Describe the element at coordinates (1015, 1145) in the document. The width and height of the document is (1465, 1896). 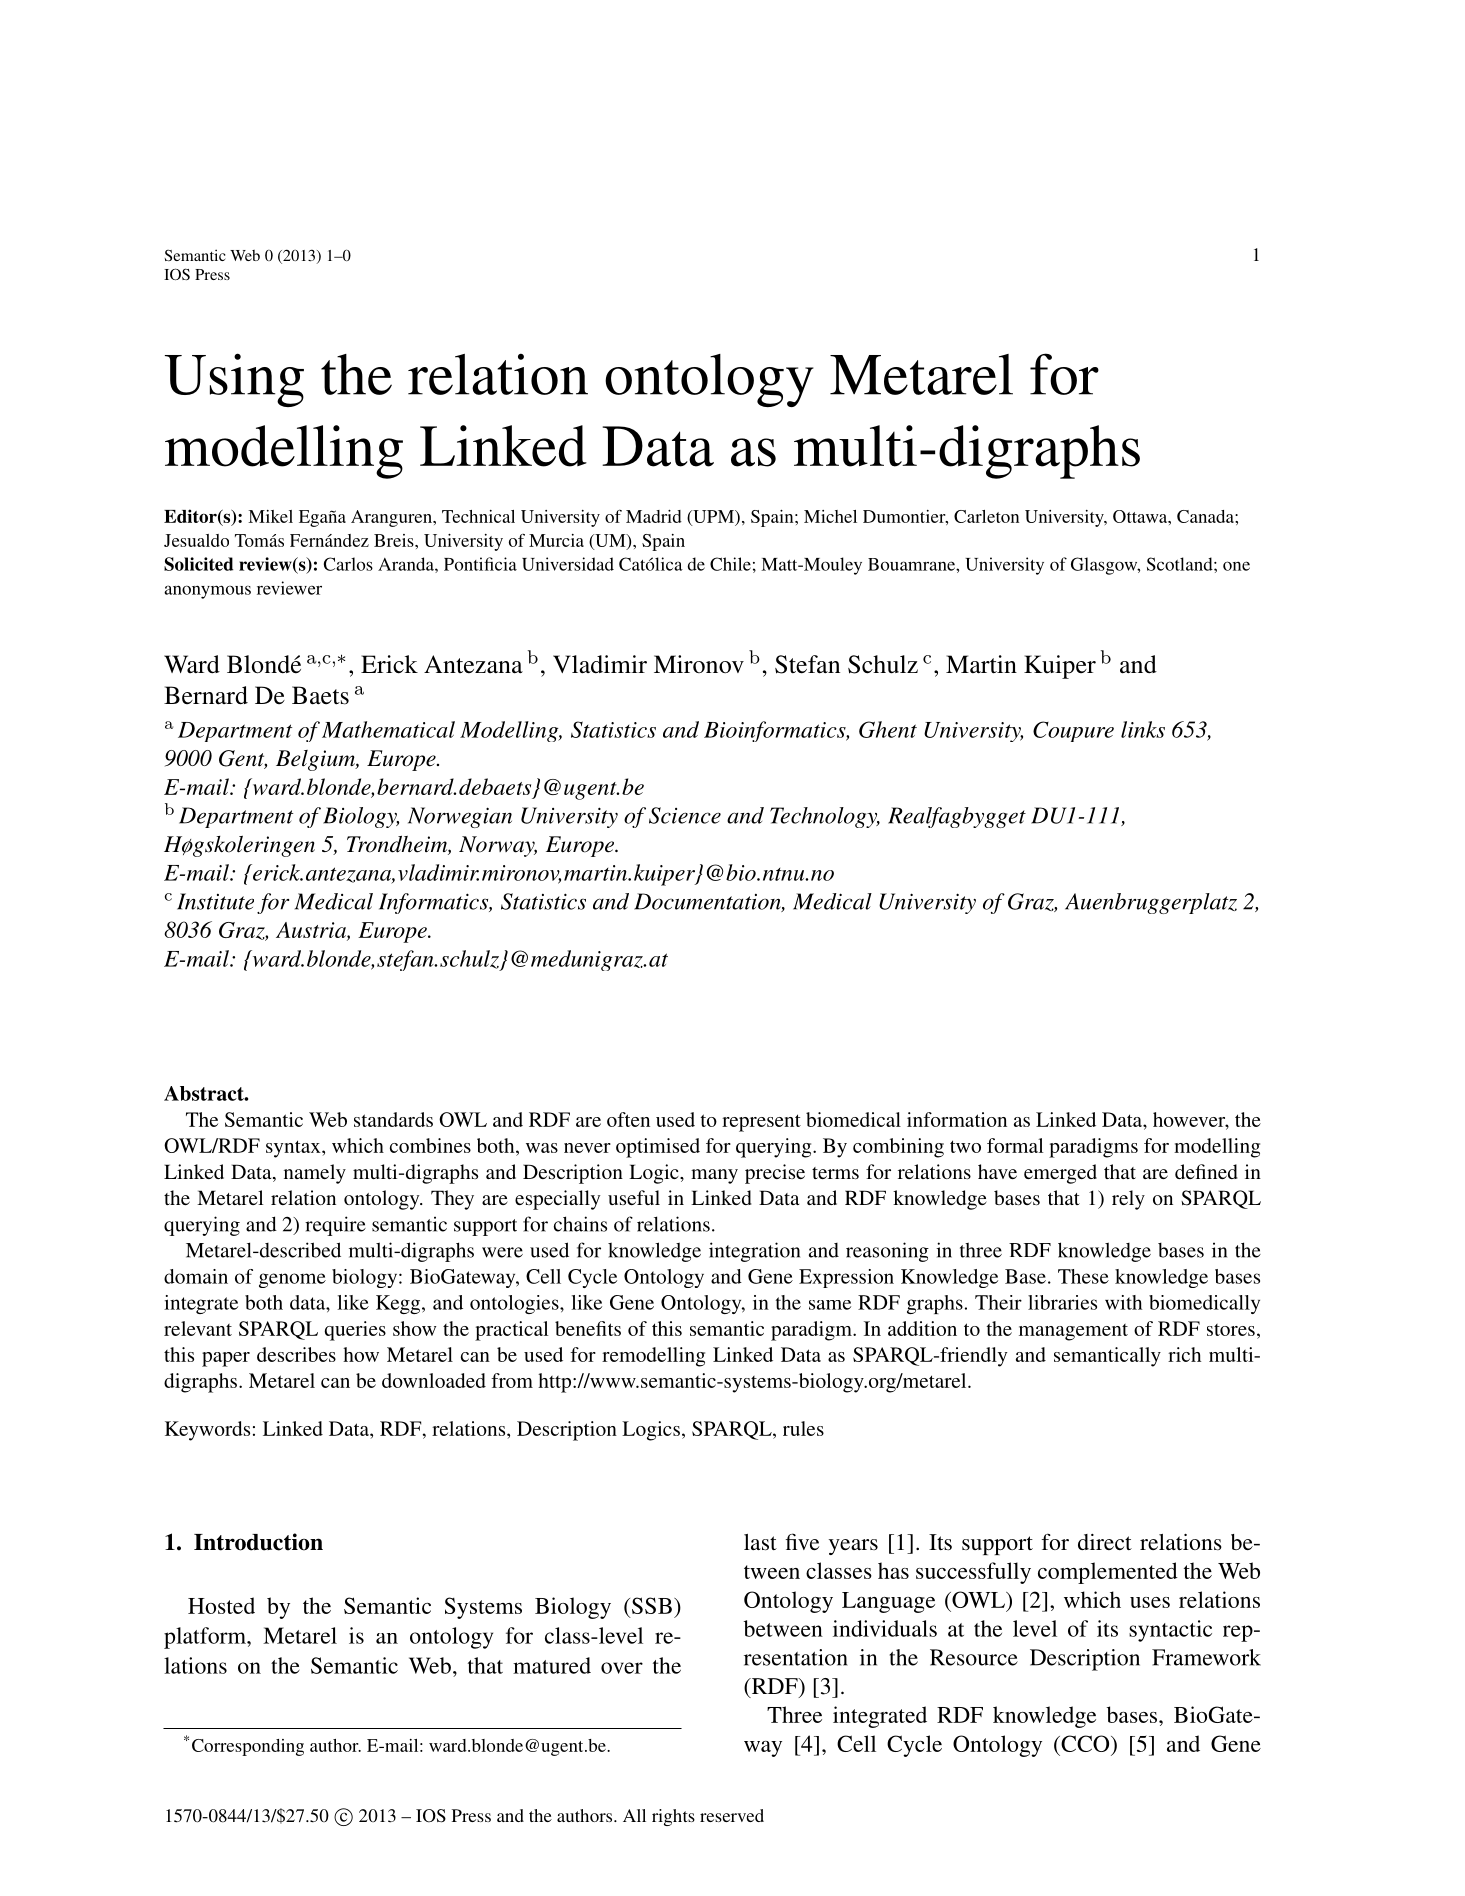
I see `formal` at that location.
